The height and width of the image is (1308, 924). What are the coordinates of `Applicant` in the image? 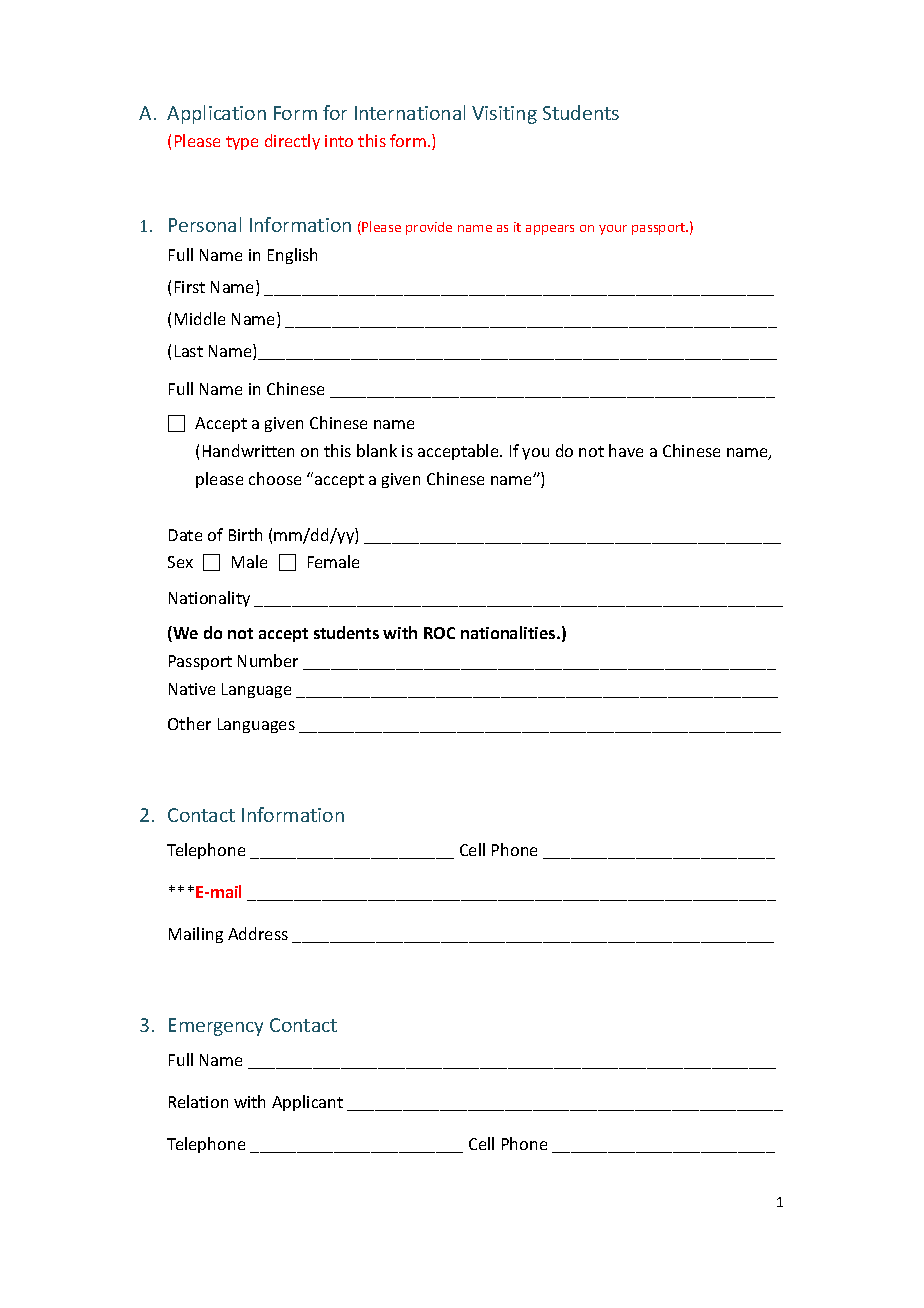 It's located at (307, 1103).
